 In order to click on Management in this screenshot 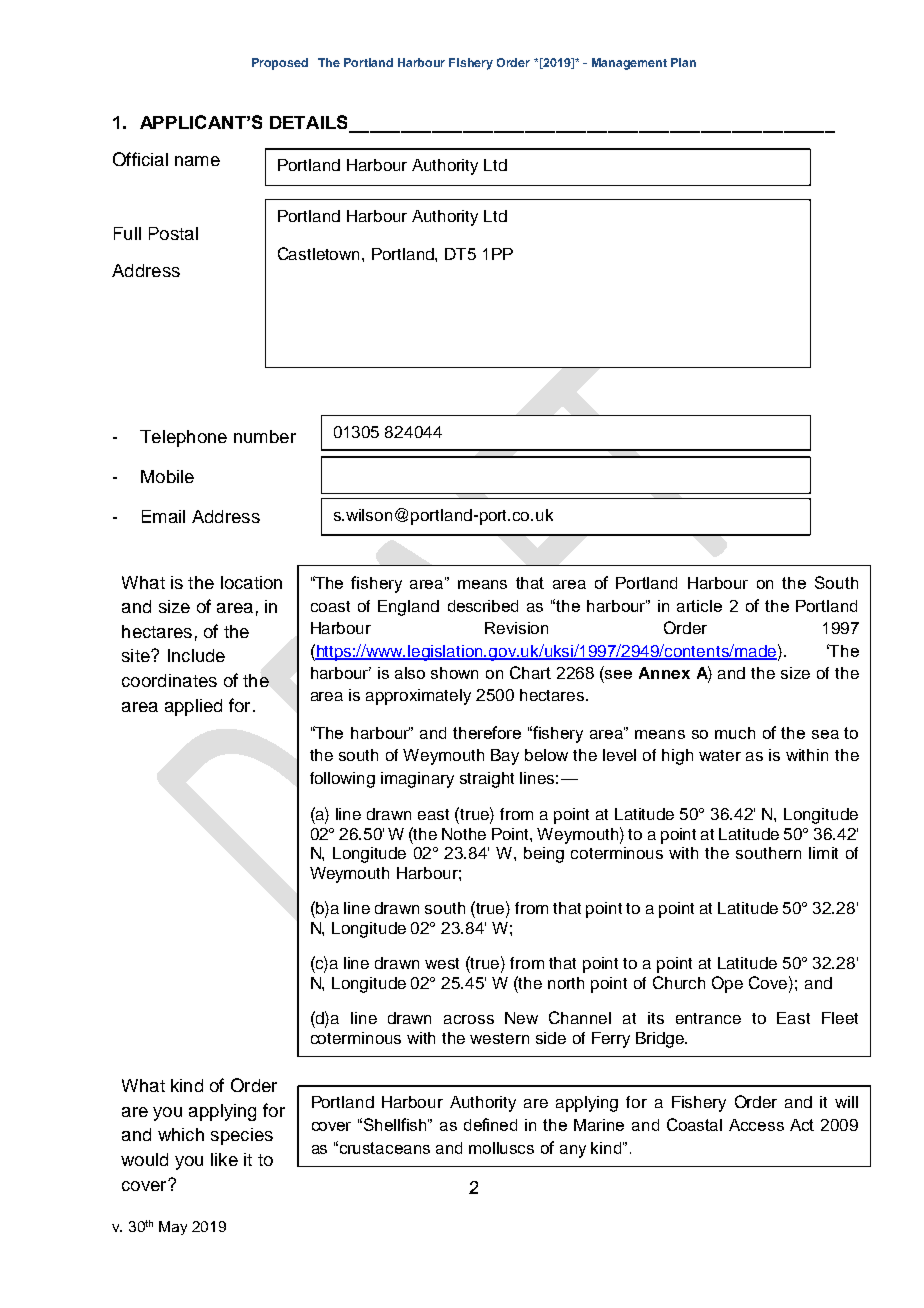, I will do `click(629, 64)`.
